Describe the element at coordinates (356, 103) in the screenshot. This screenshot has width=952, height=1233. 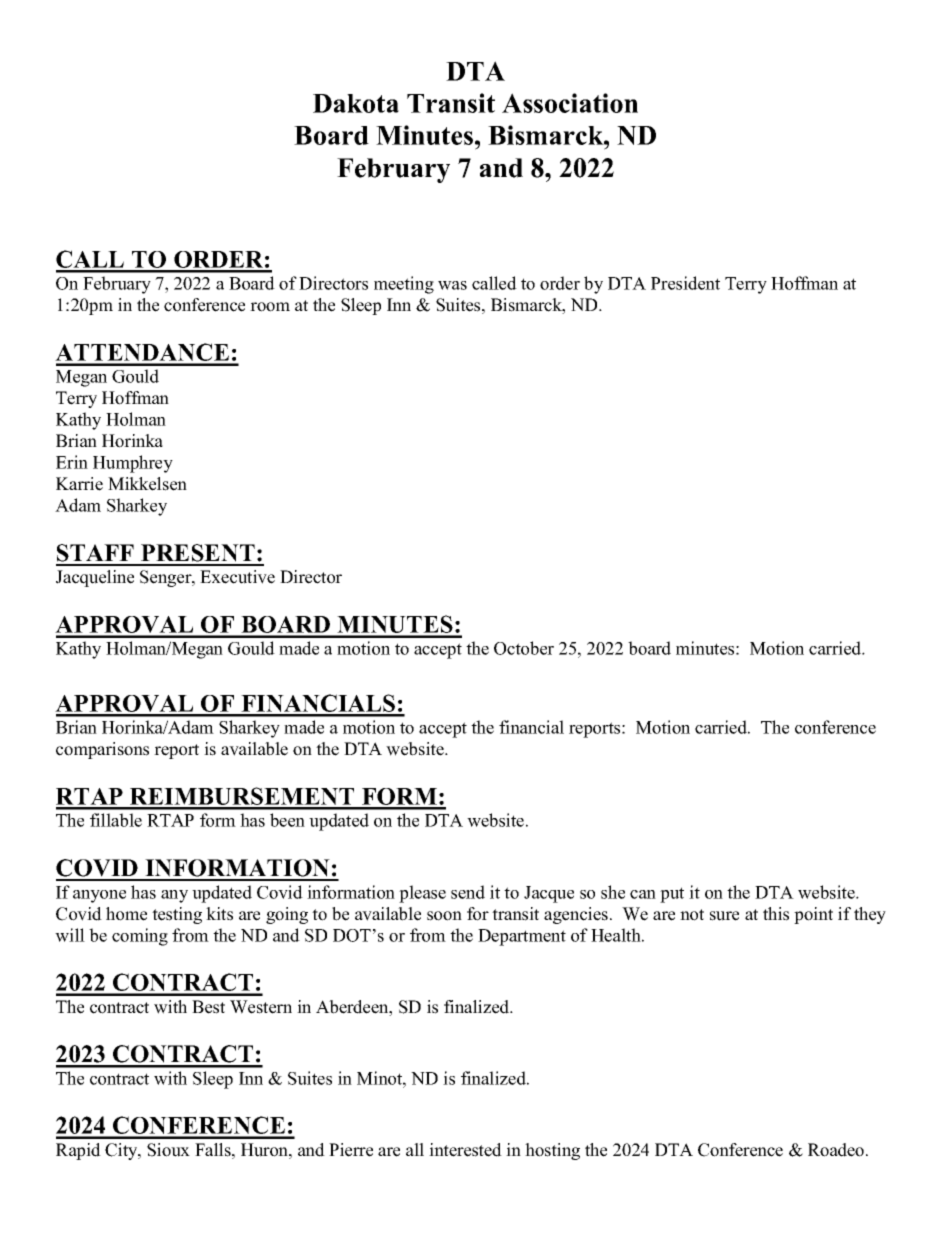
I see `Dakota` at that location.
